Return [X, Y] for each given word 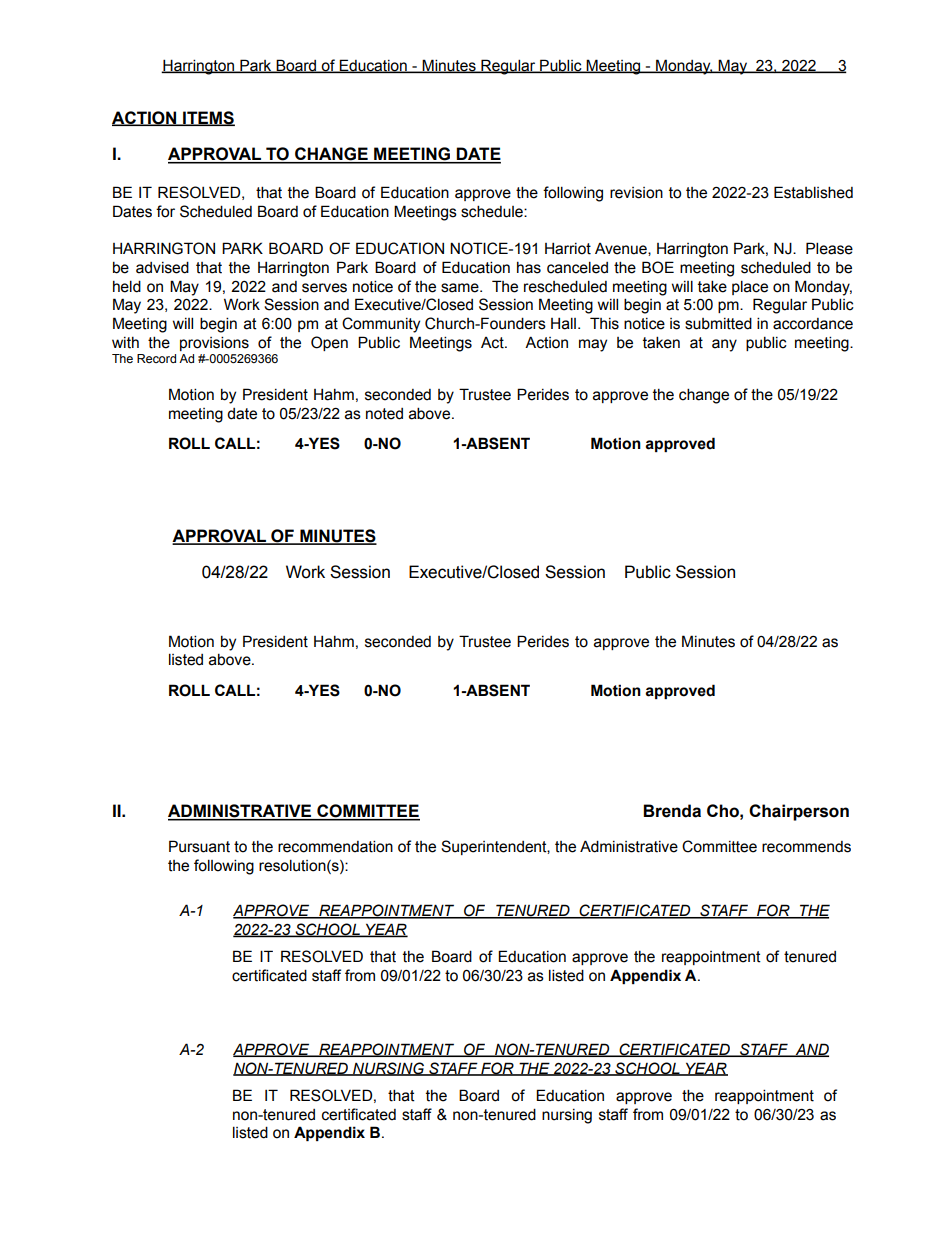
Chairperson [799, 812]
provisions [214, 343]
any [724, 345]
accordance [813, 324]
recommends [806, 847]
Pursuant [199, 846]
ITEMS [208, 118]
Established [813, 192]
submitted [718, 323]
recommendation [335, 846]
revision [636, 193]
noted [384, 414]
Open [329, 343]
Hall [563, 323]
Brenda [672, 811]
